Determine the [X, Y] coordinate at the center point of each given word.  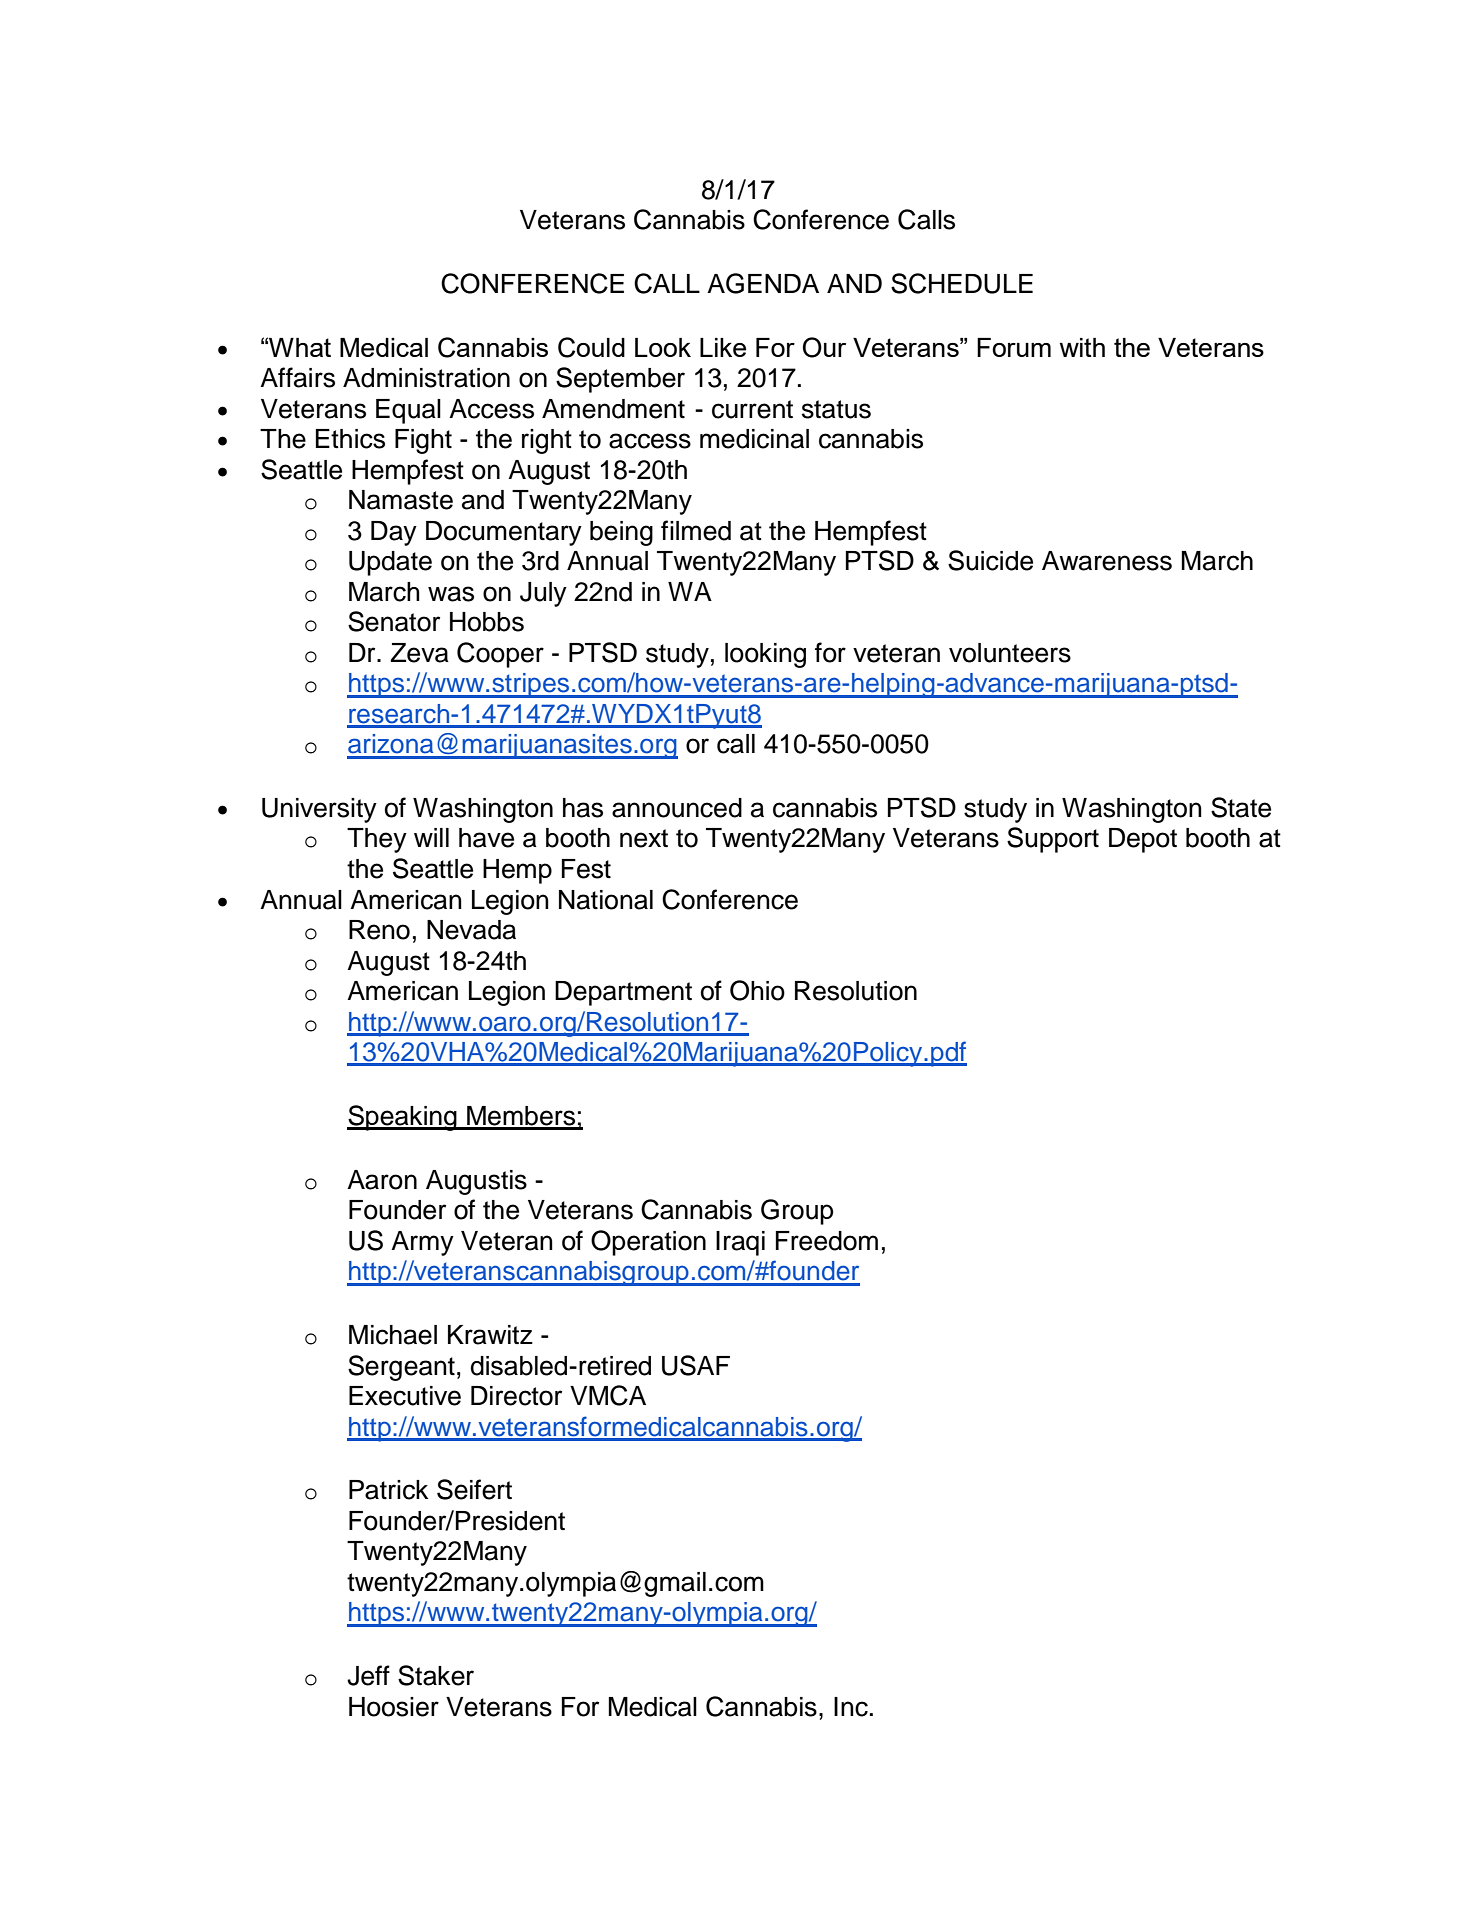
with [1082, 347]
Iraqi [740, 1243]
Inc [851, 1707]
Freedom [827, 1241]
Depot [1143, 840]
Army [422, 1243]
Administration [426, 378]
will [431, 837]
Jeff [368, 1675]
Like [723, 347]
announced [677, 808]
